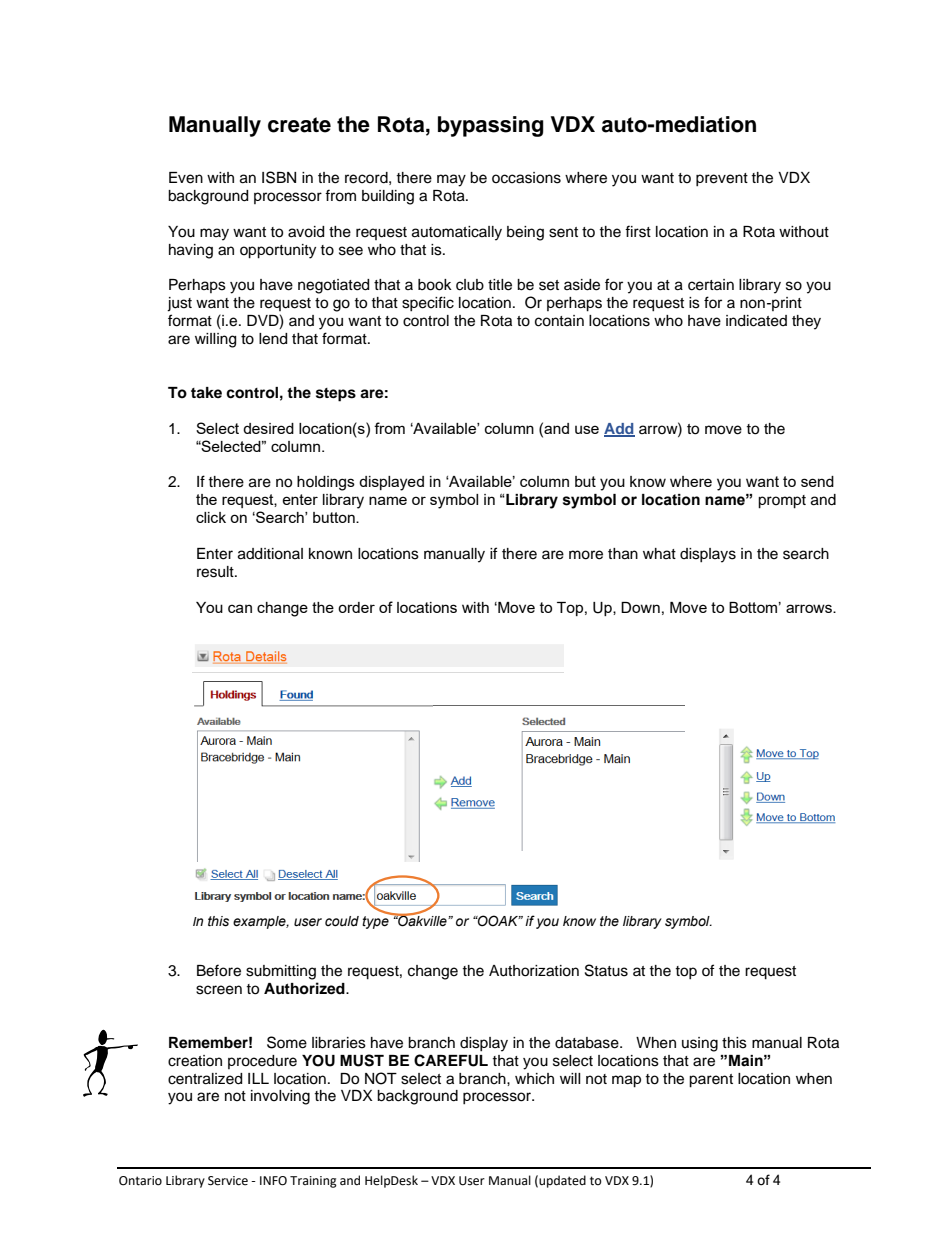 The image size is (952, 1233). Describe the element at coordinates (356, 607) in the screenshot. I see `order` at that location.
